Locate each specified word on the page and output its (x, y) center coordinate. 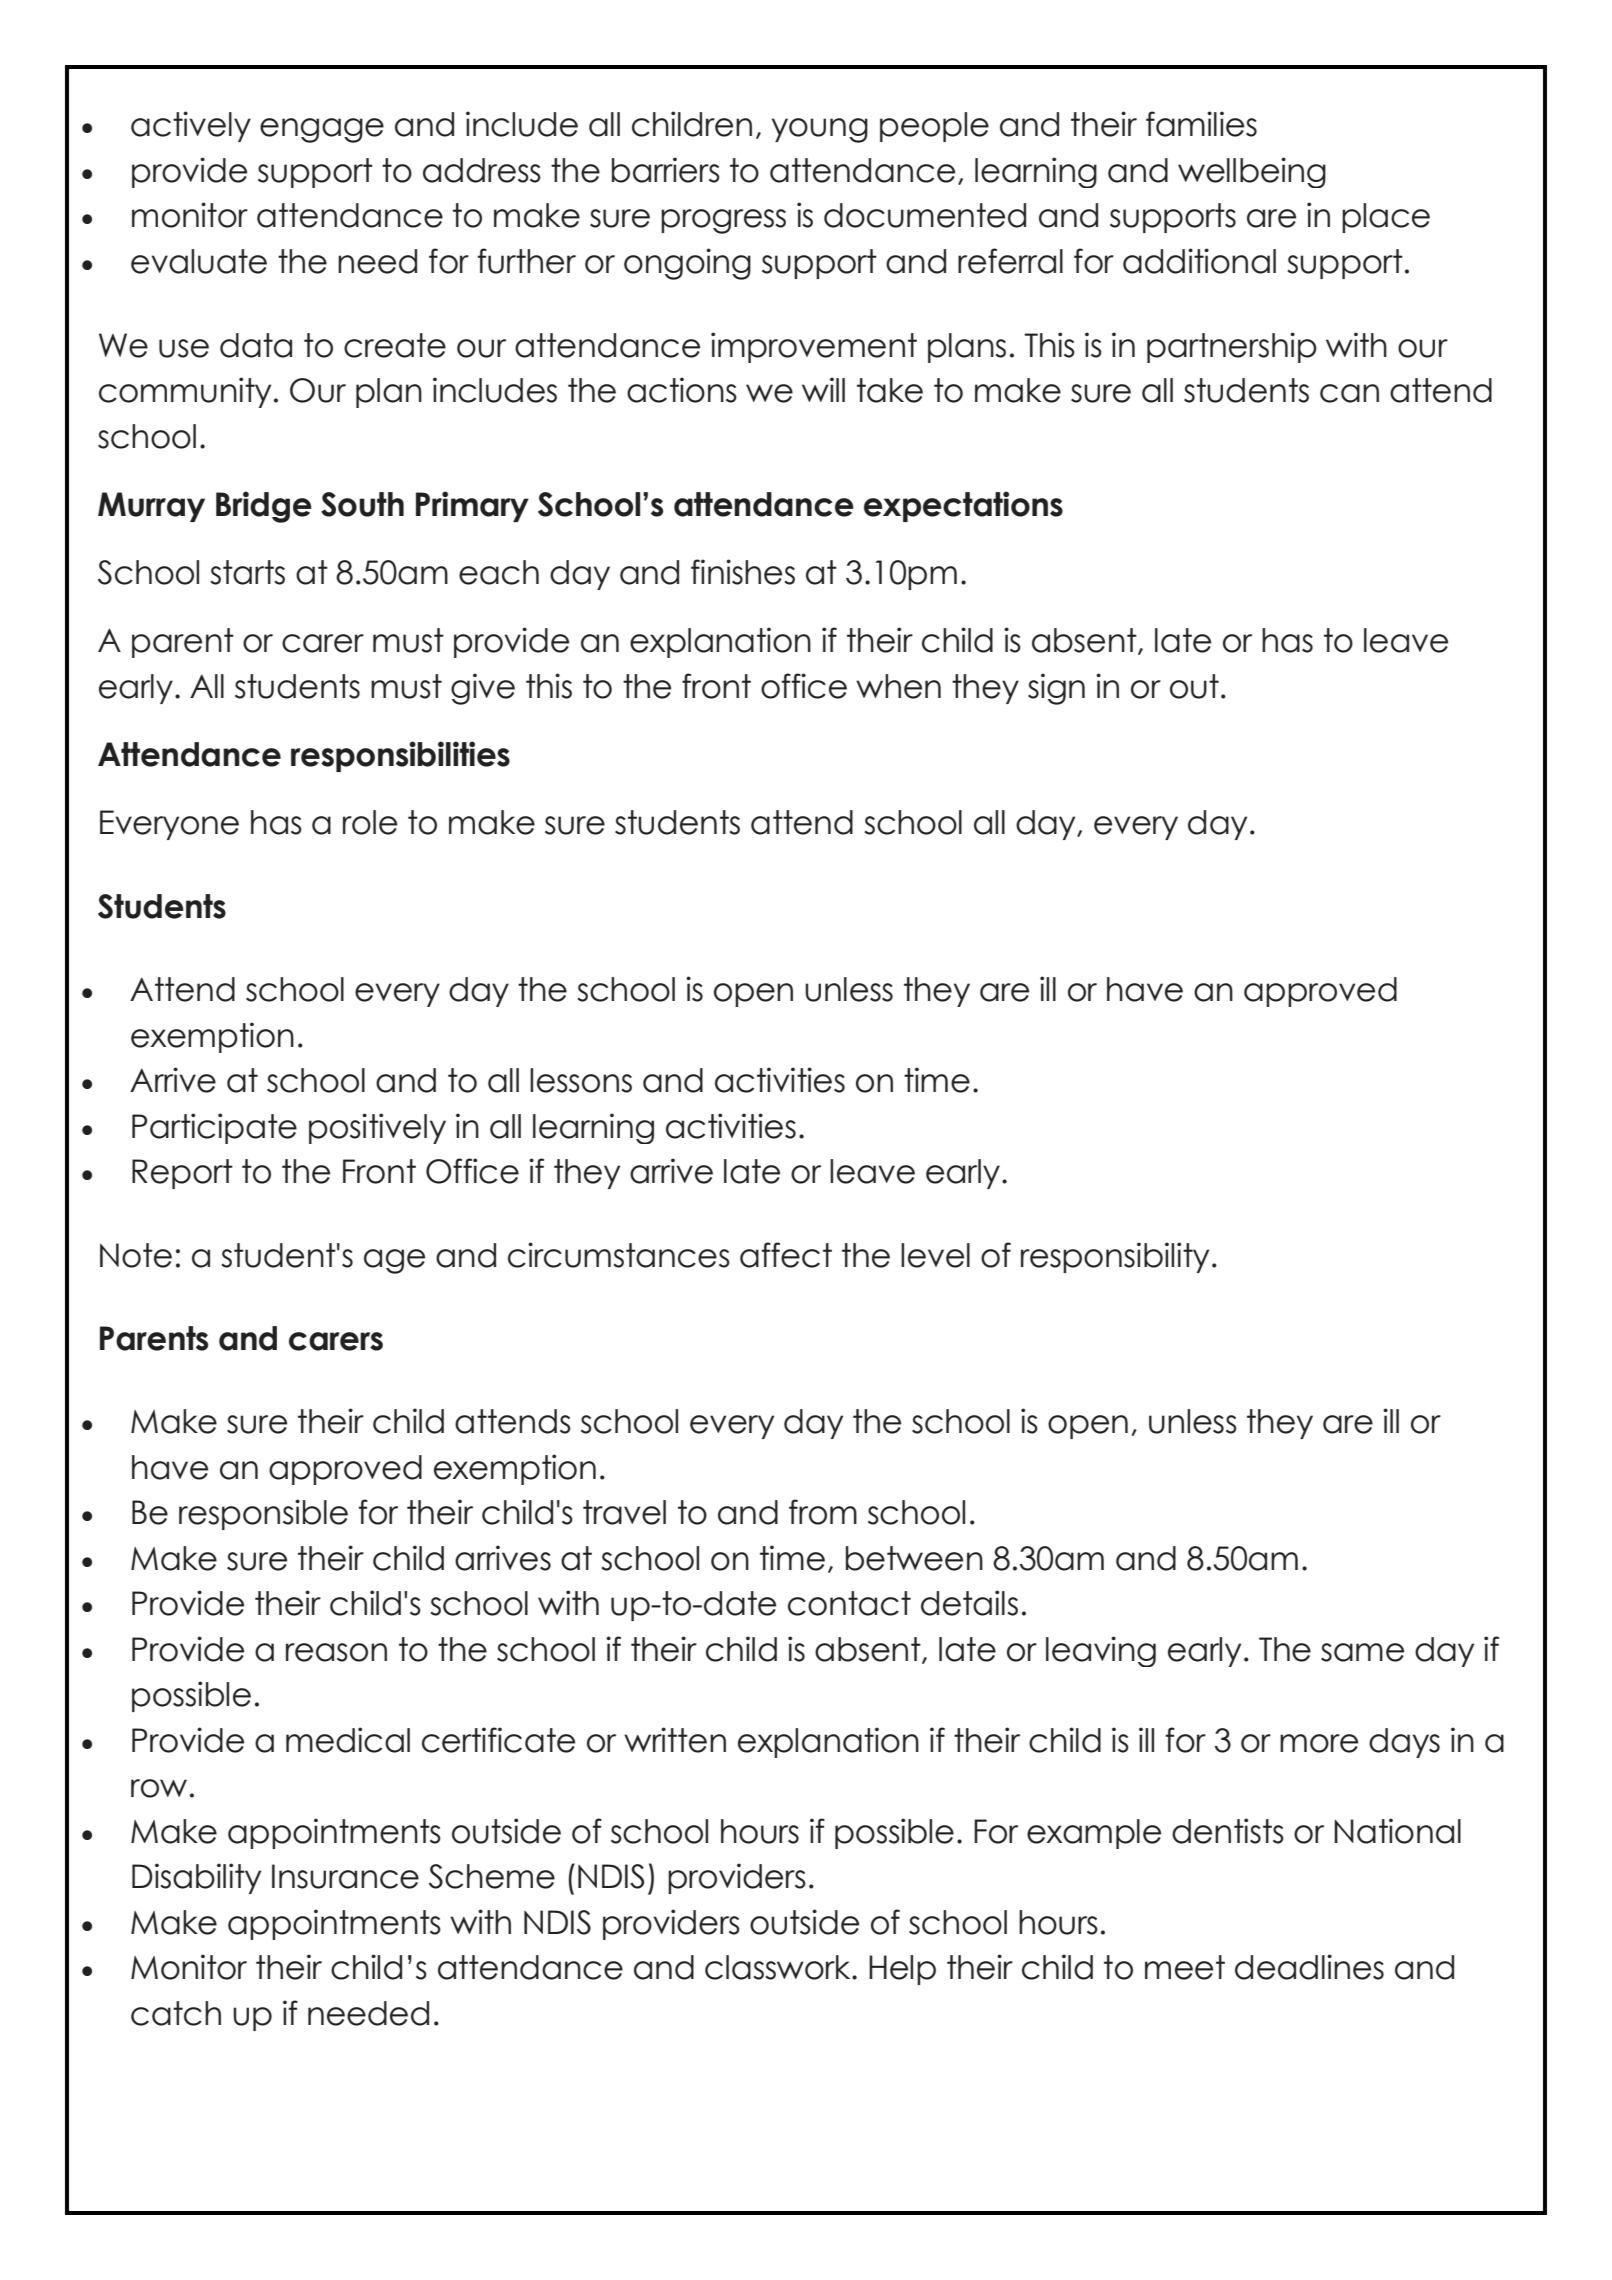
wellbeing (1252, 172)
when (898, 686)
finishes (743, 572)
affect (786, 1255)
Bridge (264, 507)
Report (182, 1174)
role (370, 822)
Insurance (345, 1876)
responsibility (1115, 1257)
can (1349, 393)
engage (322, 130)
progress (723, 221)
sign (1056, 689)
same (1362, 1652)
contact (849, 1603)
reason (336, 1652)
